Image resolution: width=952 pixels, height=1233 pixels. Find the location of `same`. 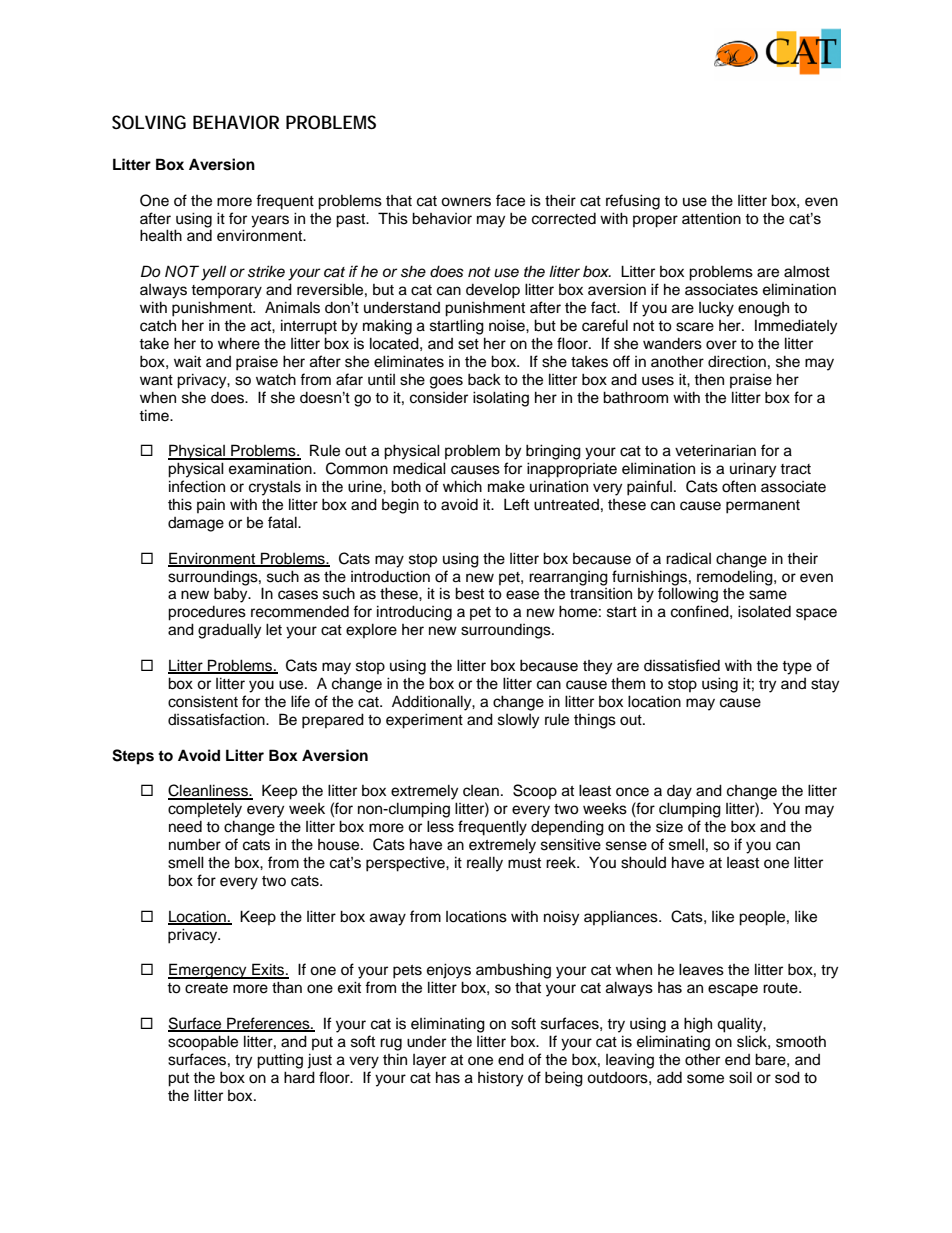

same is located at coordinates (768, 595).
